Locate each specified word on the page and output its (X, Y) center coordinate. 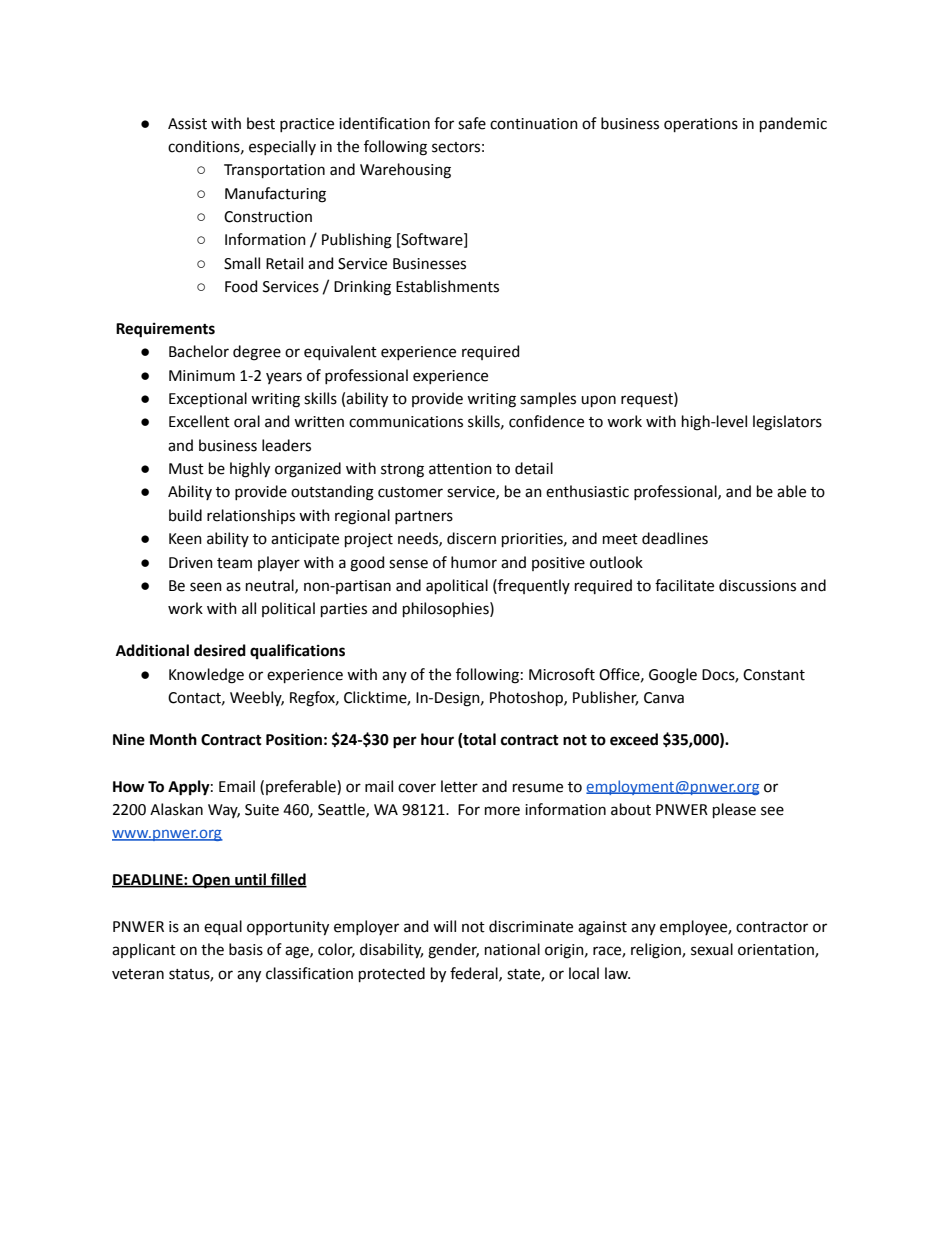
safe (472, 123)
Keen (185, 539)
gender (453, 951)
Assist (187, 124)
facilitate (684, 585)
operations (701, 125)
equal (223, 927)
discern (471, 538)
